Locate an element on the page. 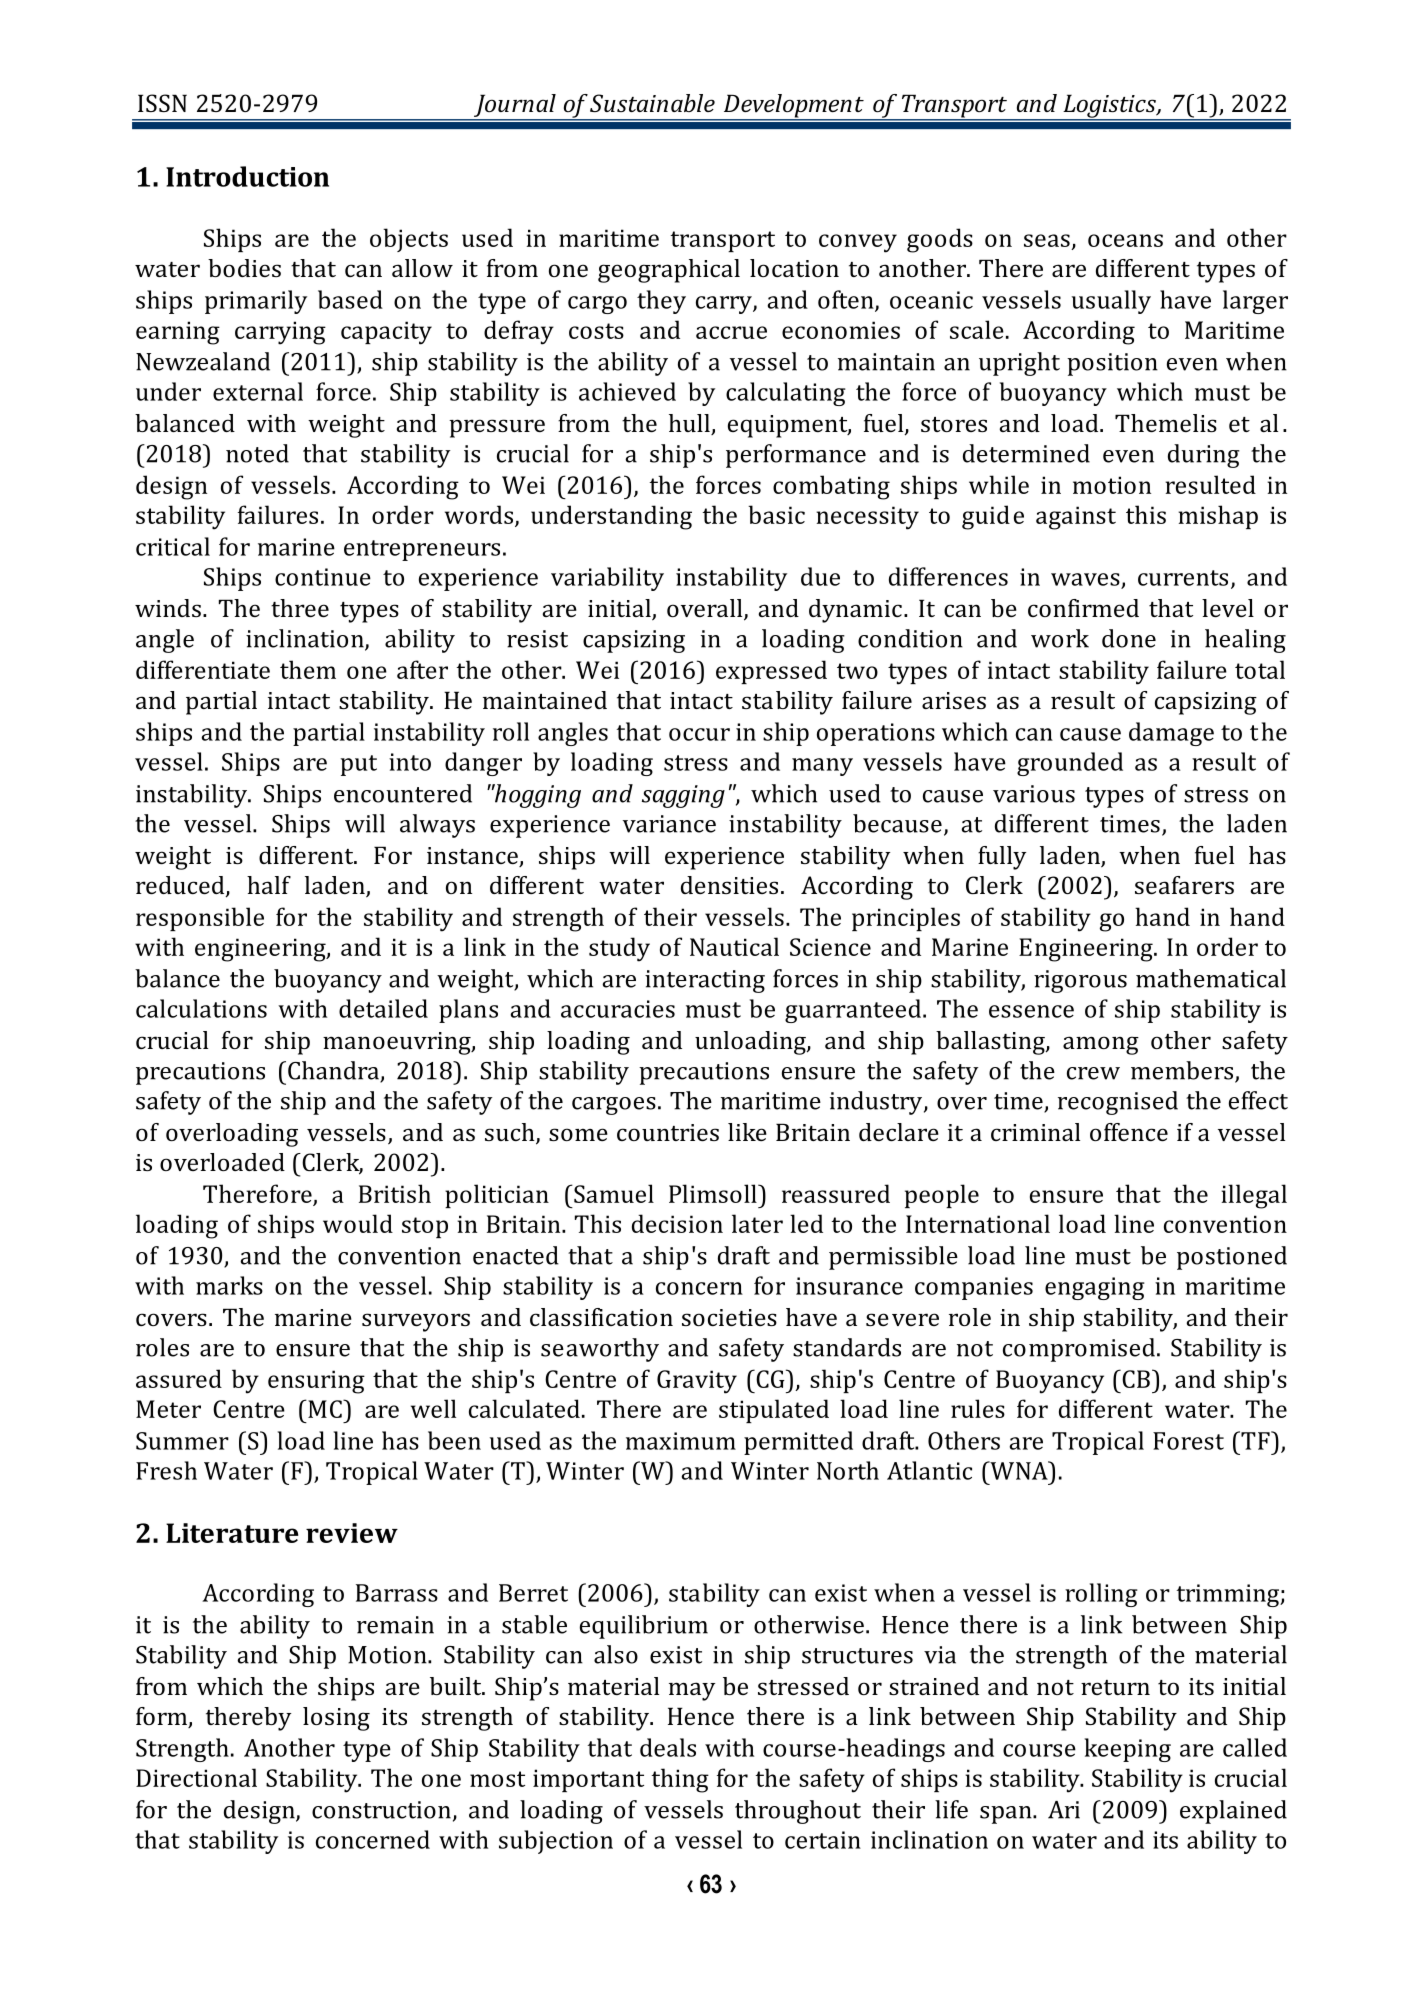 The height and width of the page is (2012, 1423). rigorous is located at coordinates (1080, 981).
